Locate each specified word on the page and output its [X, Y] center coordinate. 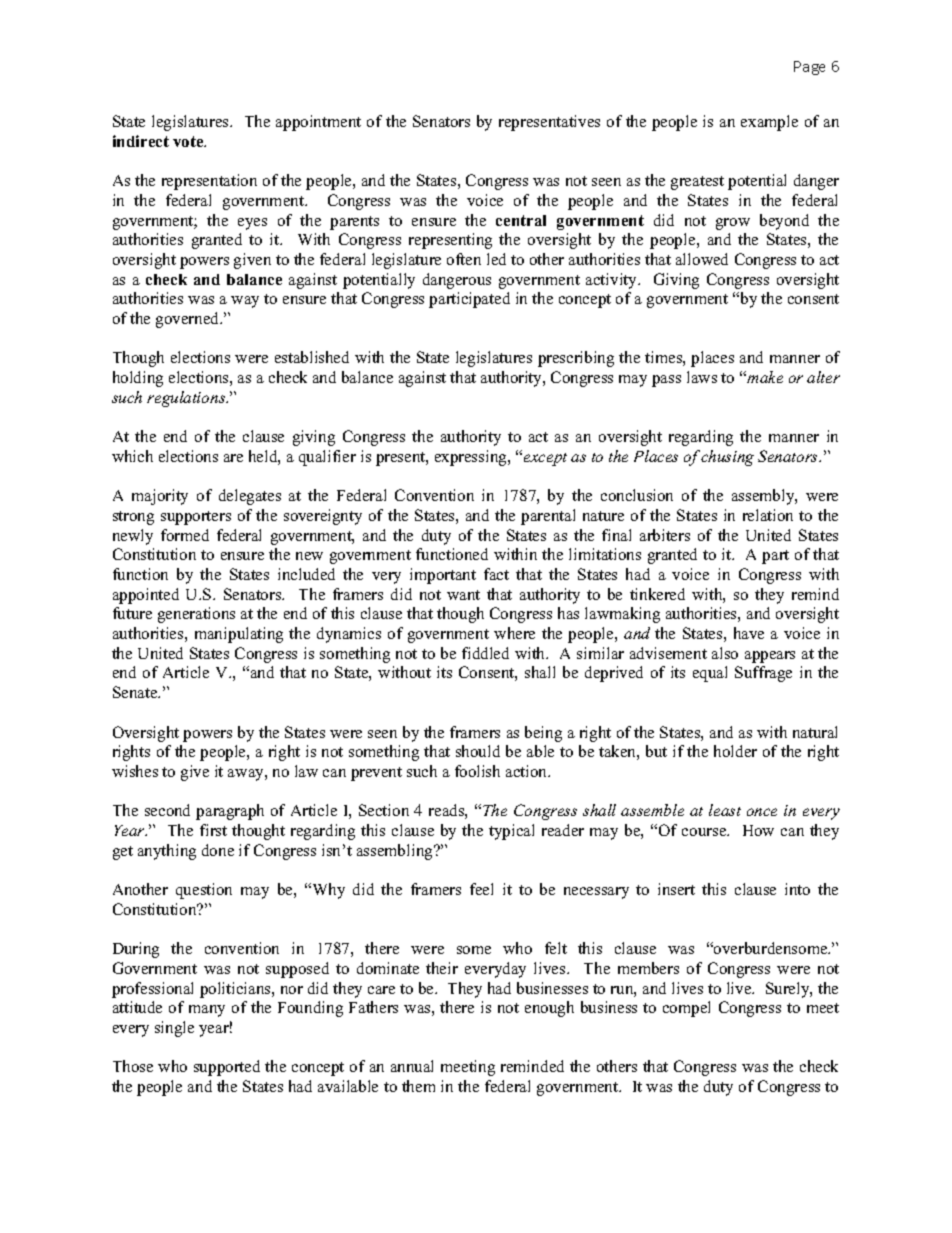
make [765, 377]
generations [196, 615]
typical [511, 832]
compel [686, 1009]
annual [412, 1066]
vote [189, 141]
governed [189, 320]
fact [496, 574]
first [213, 830]
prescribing [576, 359]
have [749, 633]
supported [227, 1068]
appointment [318, 123]
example [769, 123]
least [725, 810]
